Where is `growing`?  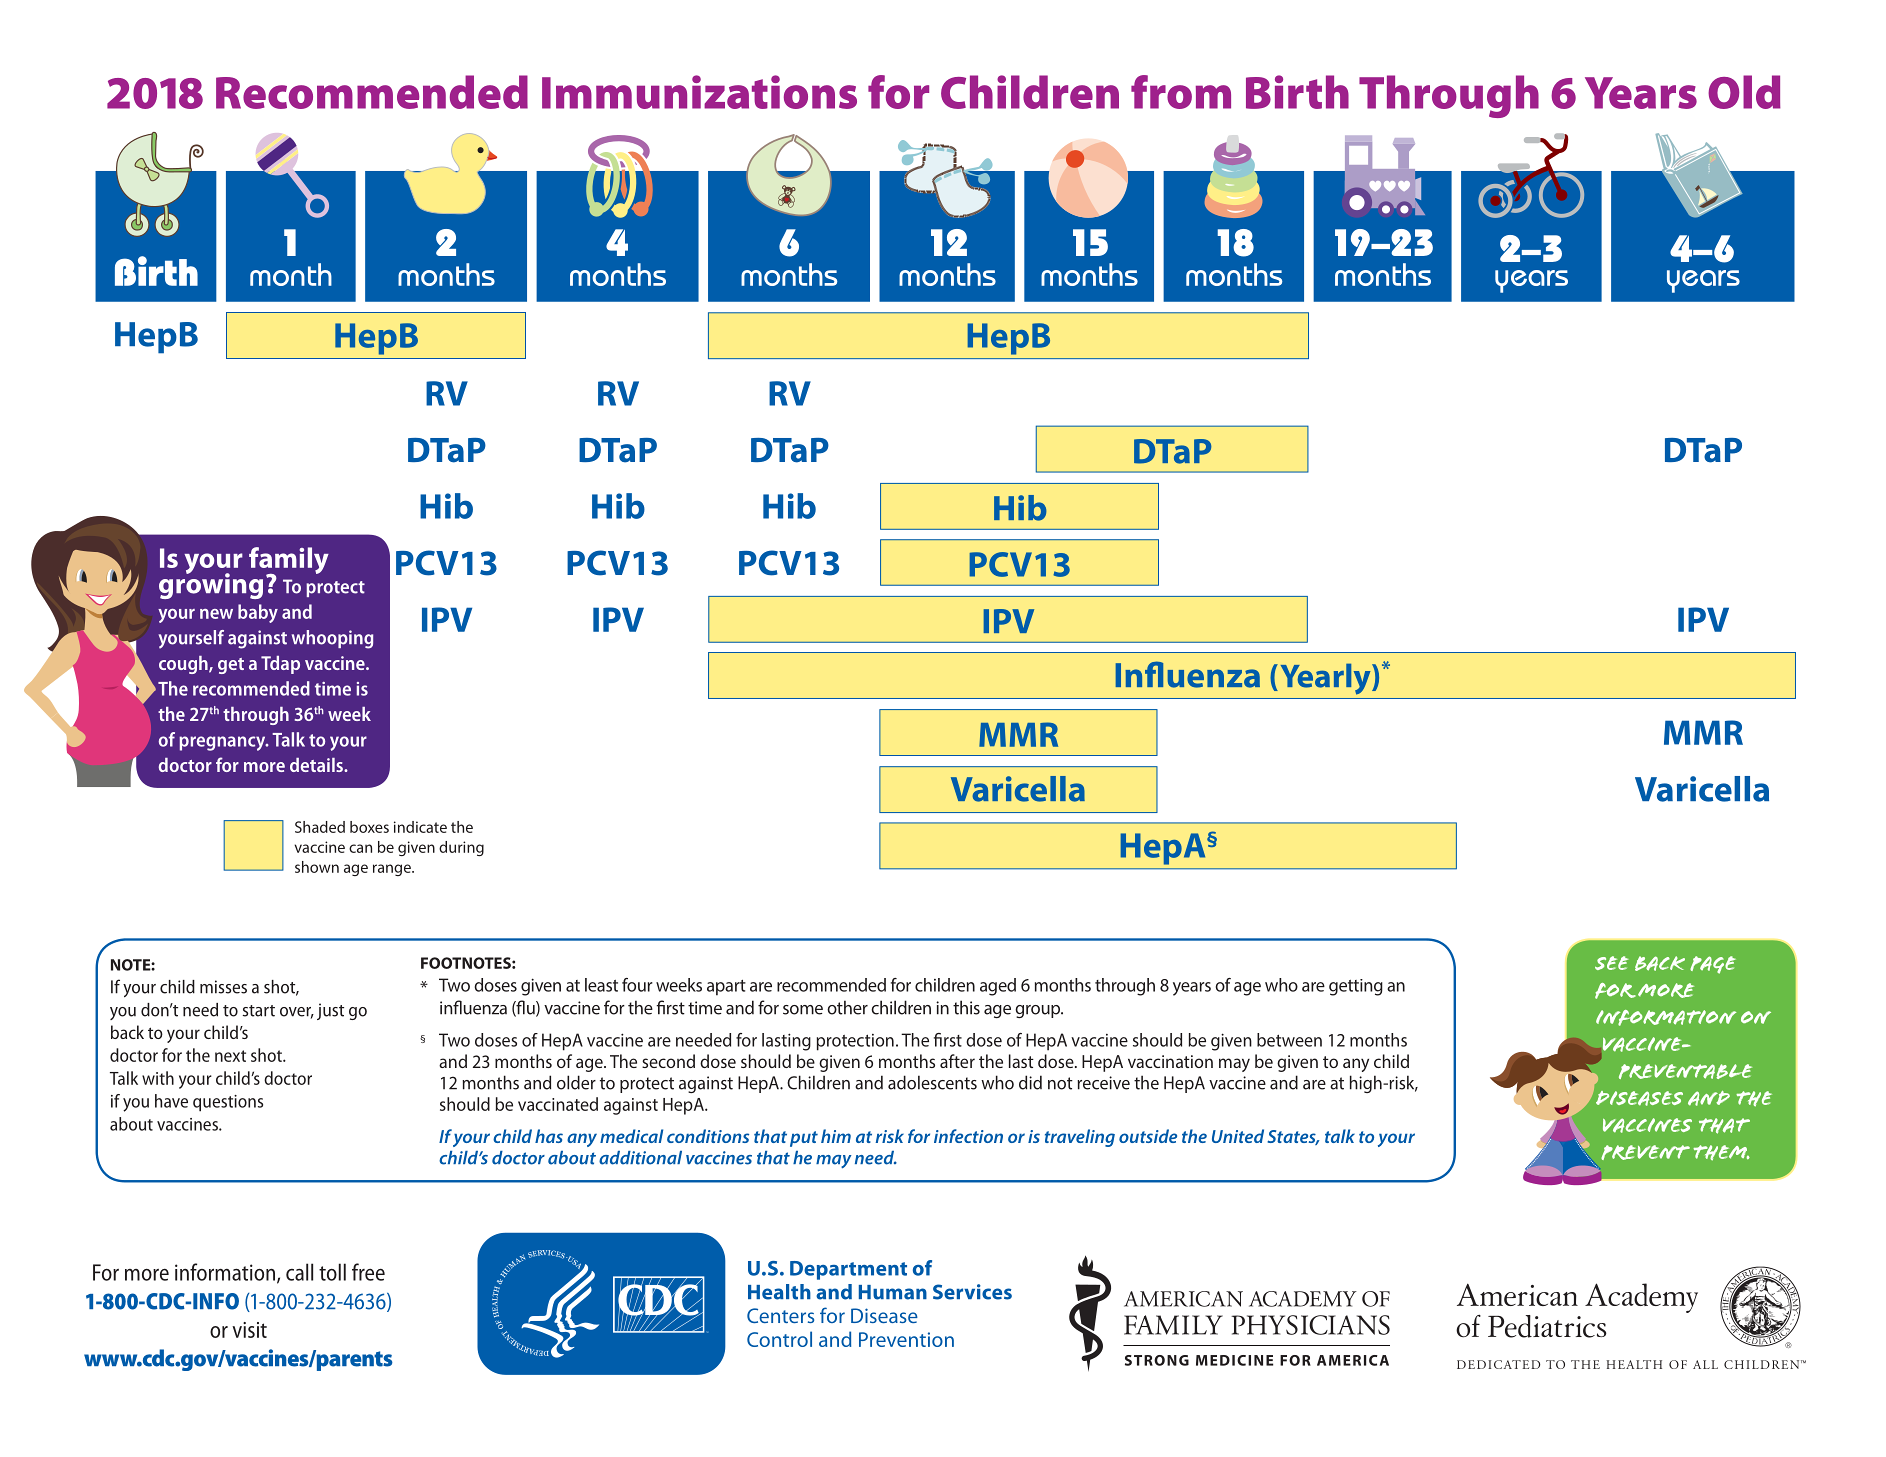
growing is located at coordinates (211, 585).
